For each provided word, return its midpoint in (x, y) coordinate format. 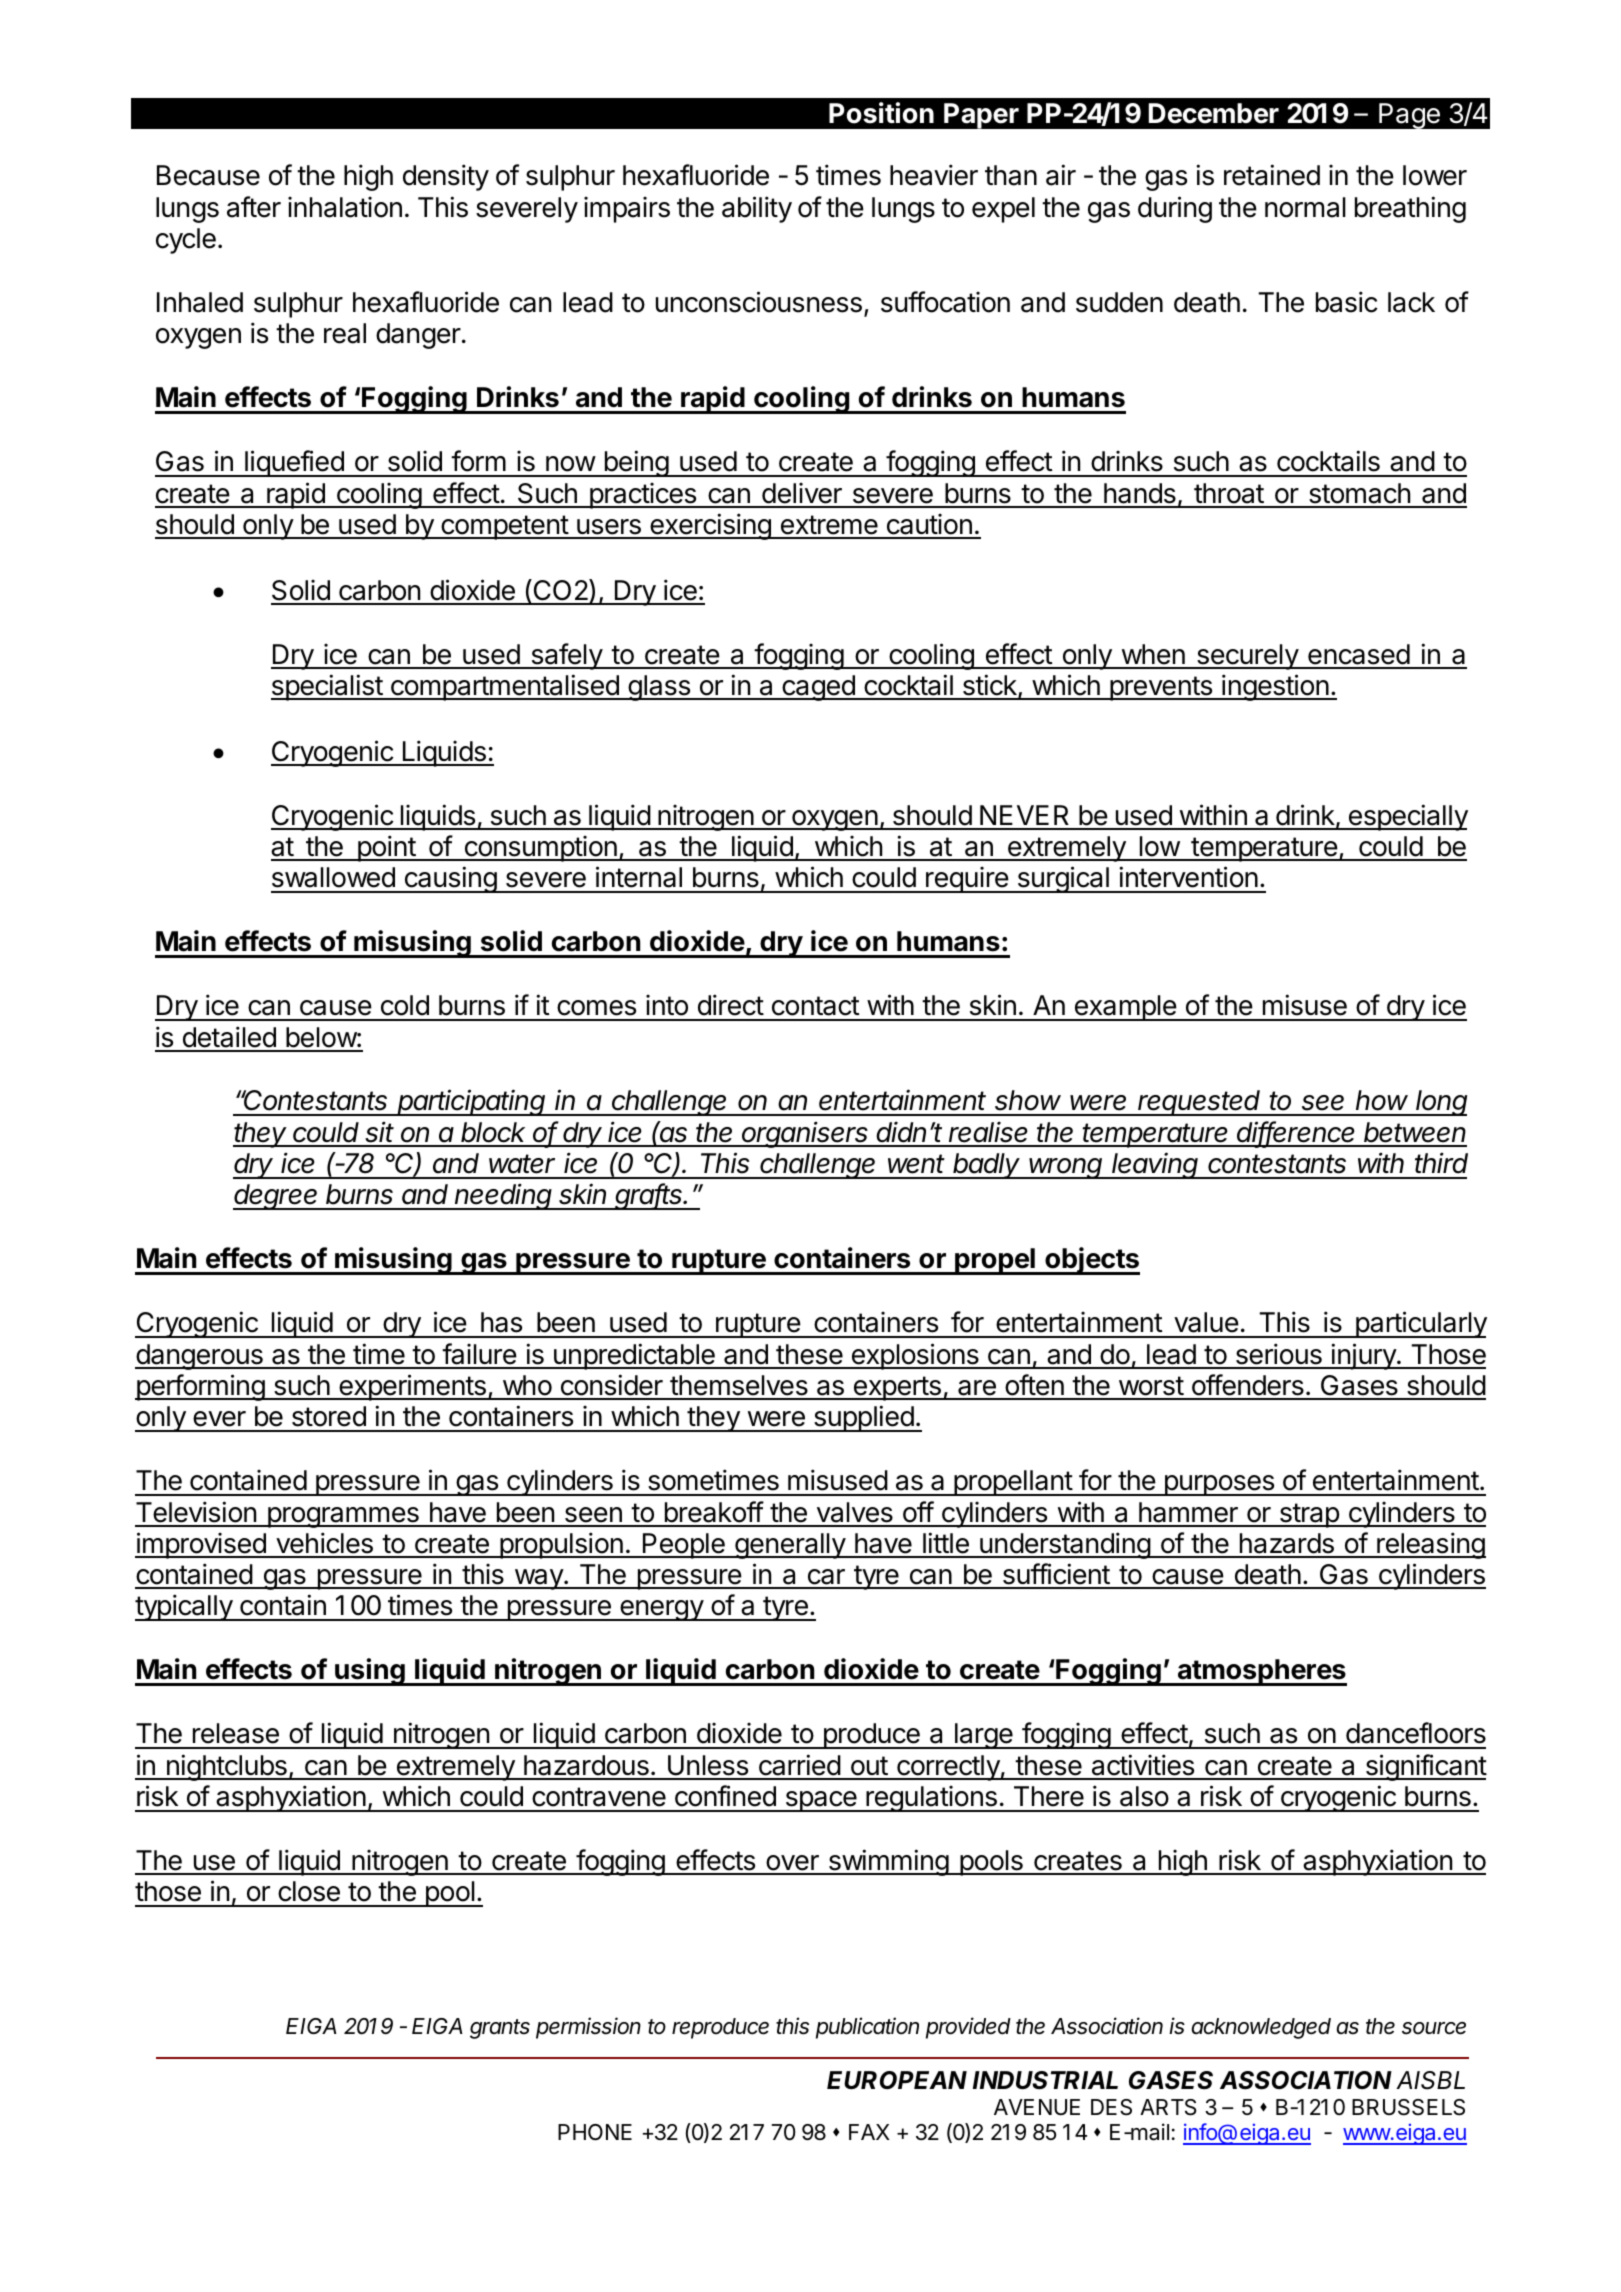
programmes (343, 1517)
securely (1247, 657)
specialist (327, 687)
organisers (806, 1134)
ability (757, 209)
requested (1200, 1103)
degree (277, 1197)
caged (818, 688)
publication (867, 2028)
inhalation (345, 207)
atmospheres (1261, 1672)
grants (500, 2029)
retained (1272, 175)
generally (790, 1546)
